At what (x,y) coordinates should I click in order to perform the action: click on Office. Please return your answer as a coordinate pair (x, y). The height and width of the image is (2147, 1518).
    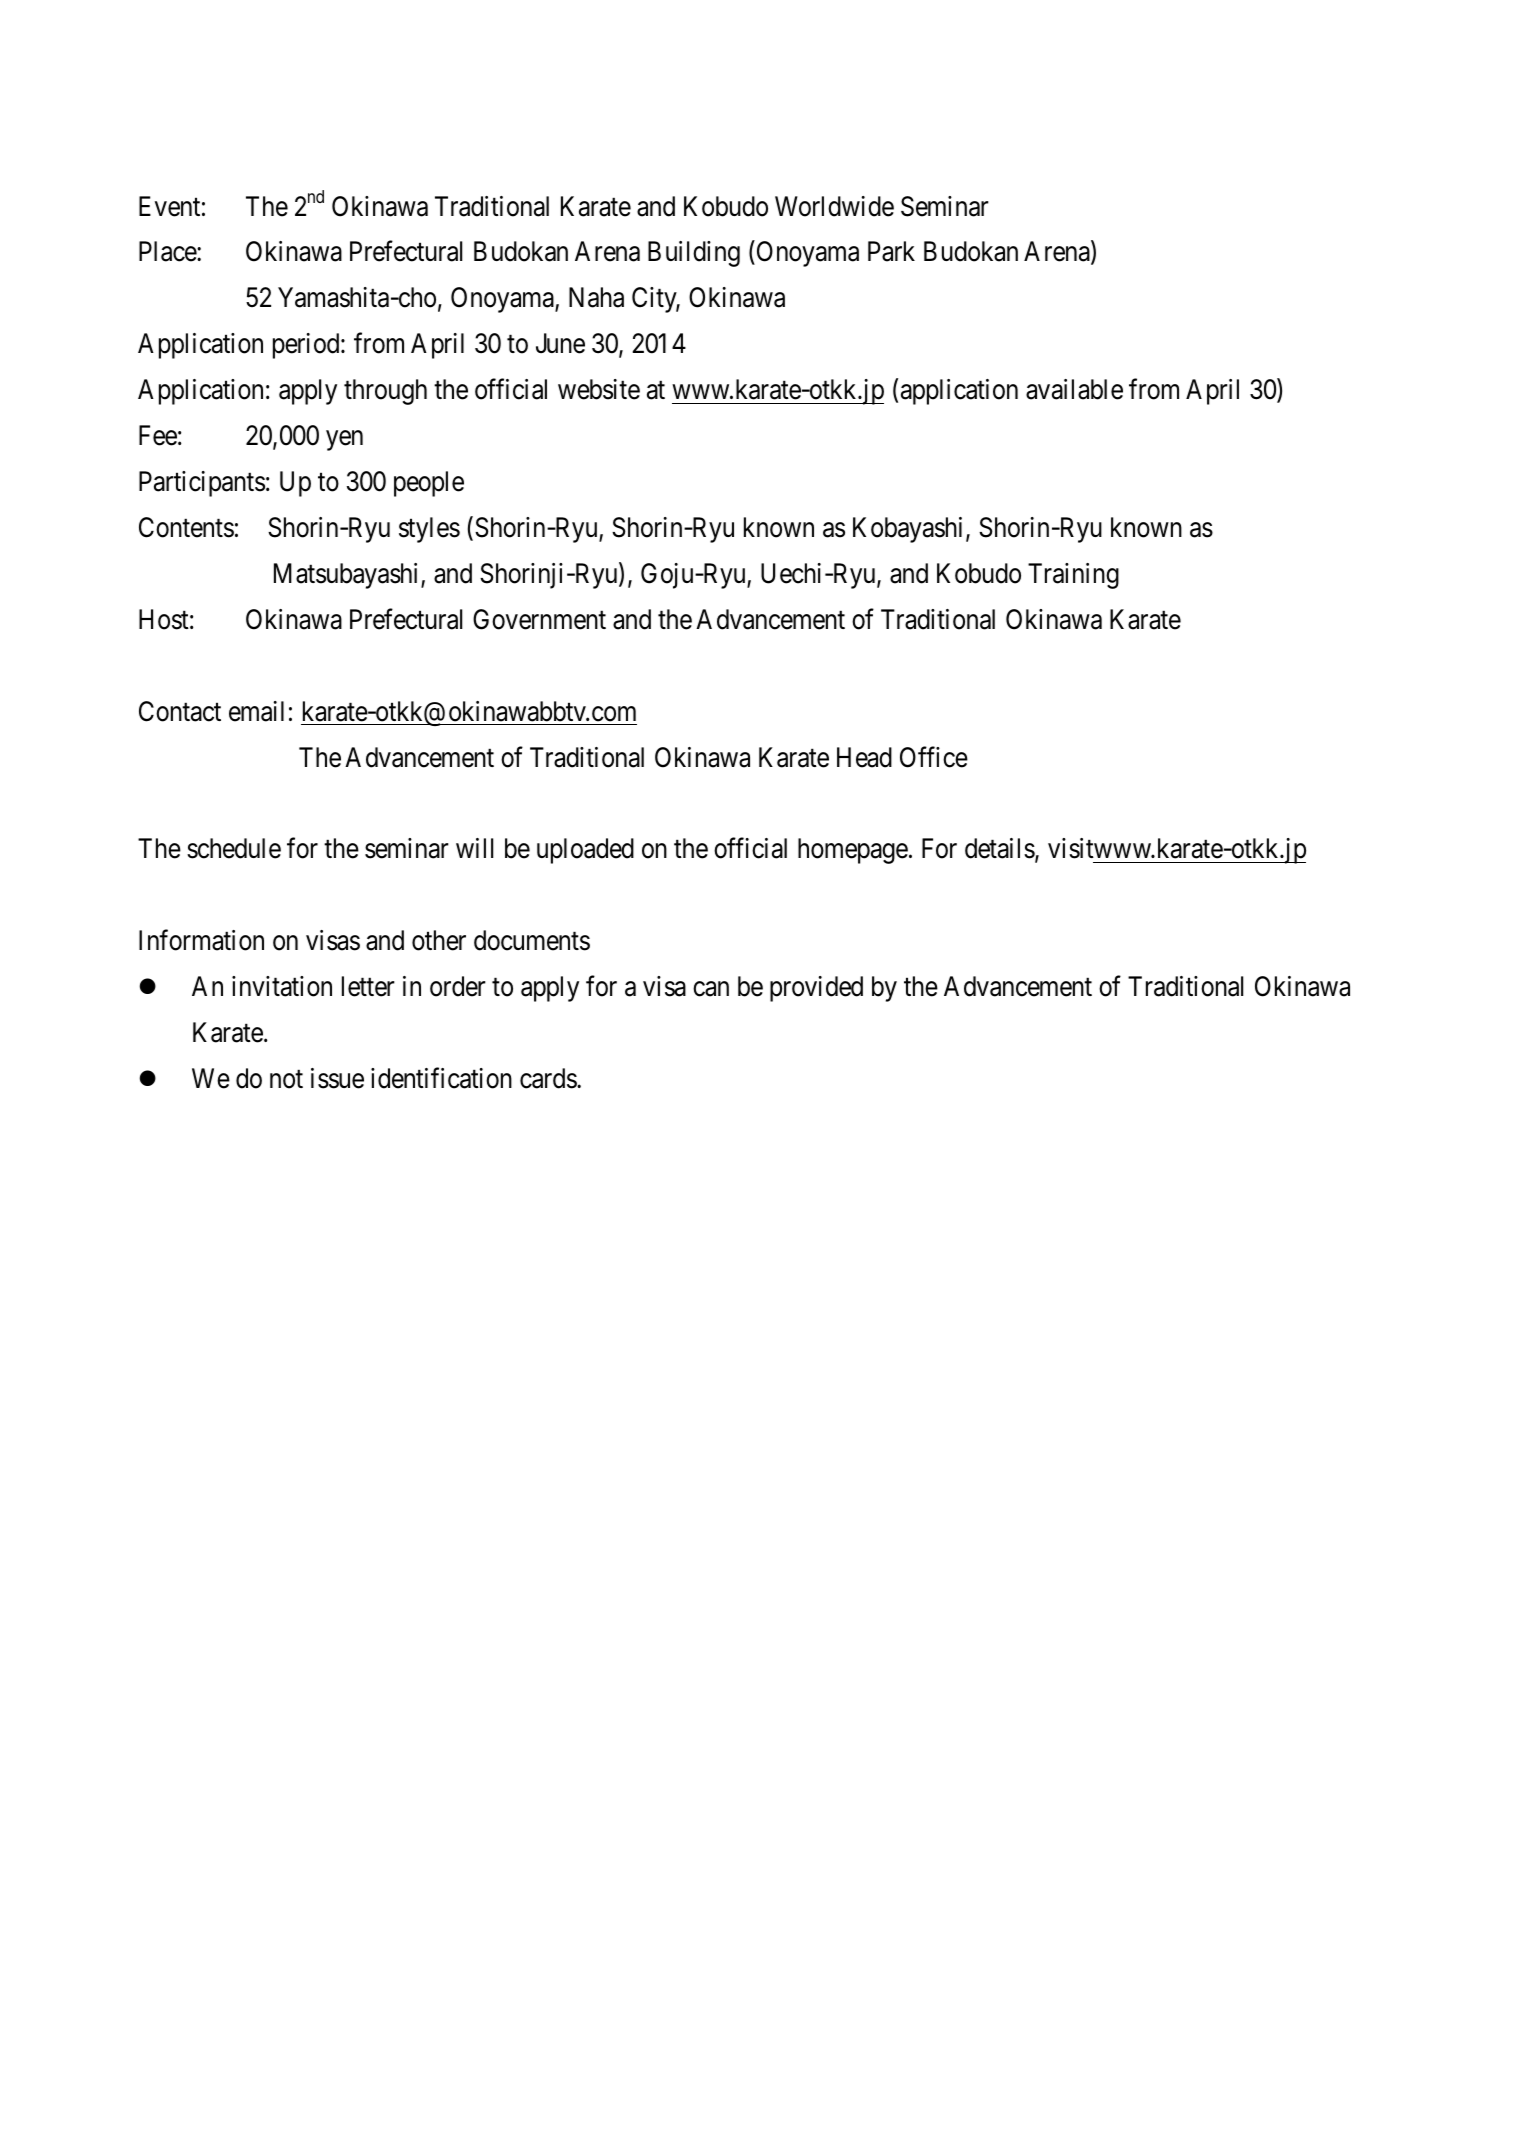
    Looking at the image, I should click on (934, 757).
